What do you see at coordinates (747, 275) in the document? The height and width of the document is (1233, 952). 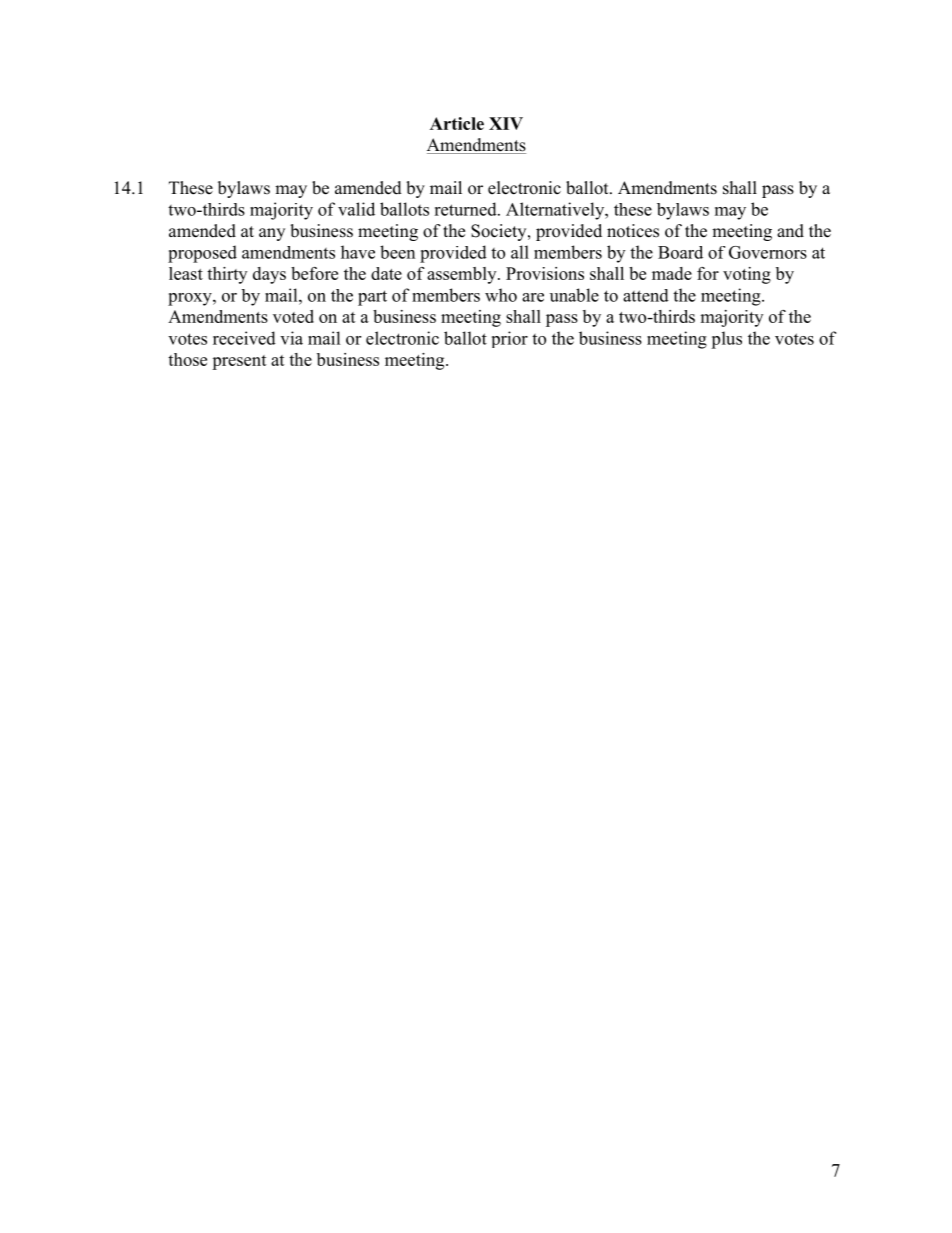 I see `voting` at bounding box center [747, 275].
